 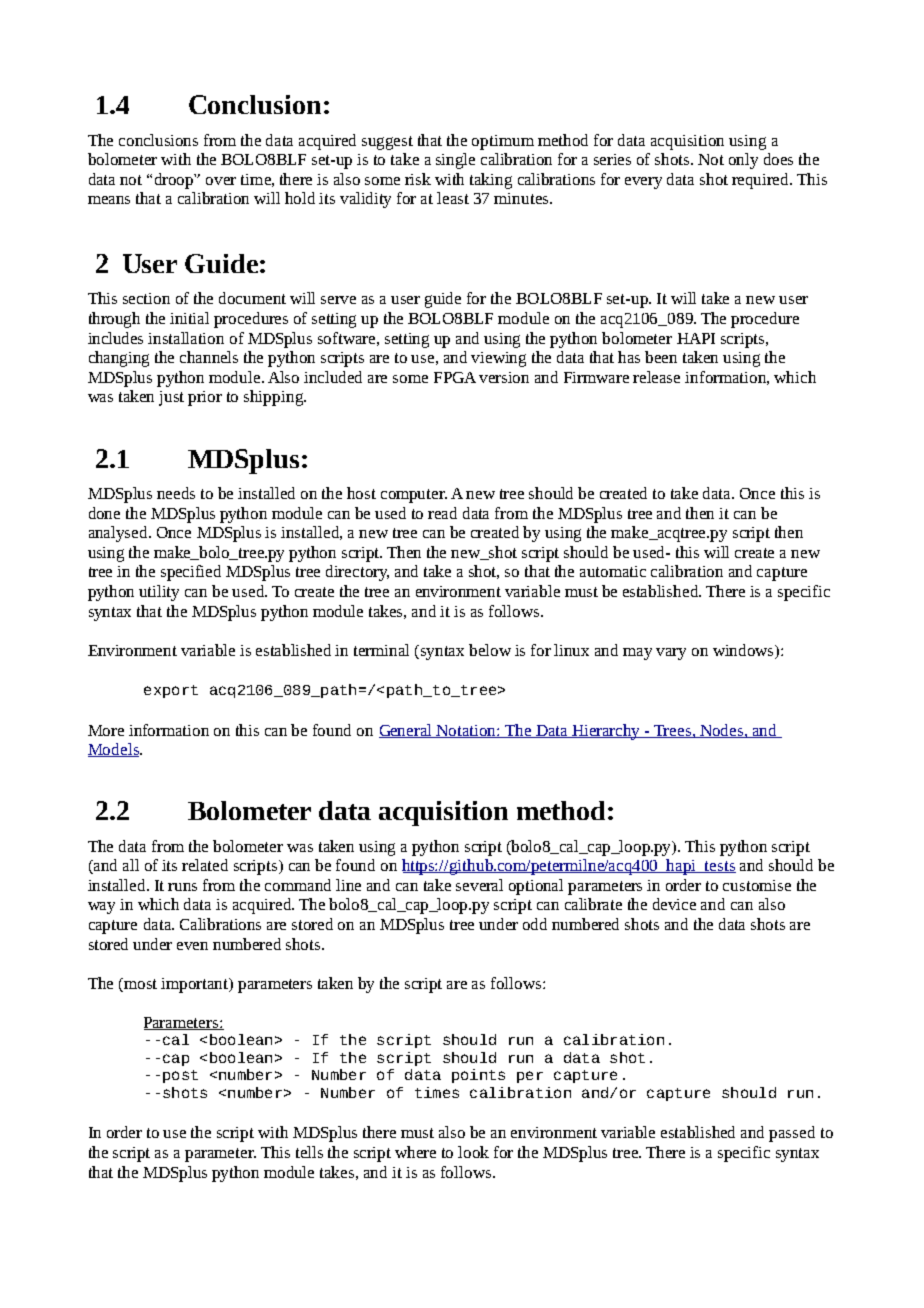 I want to click on single, so click(x=455, y=161).
